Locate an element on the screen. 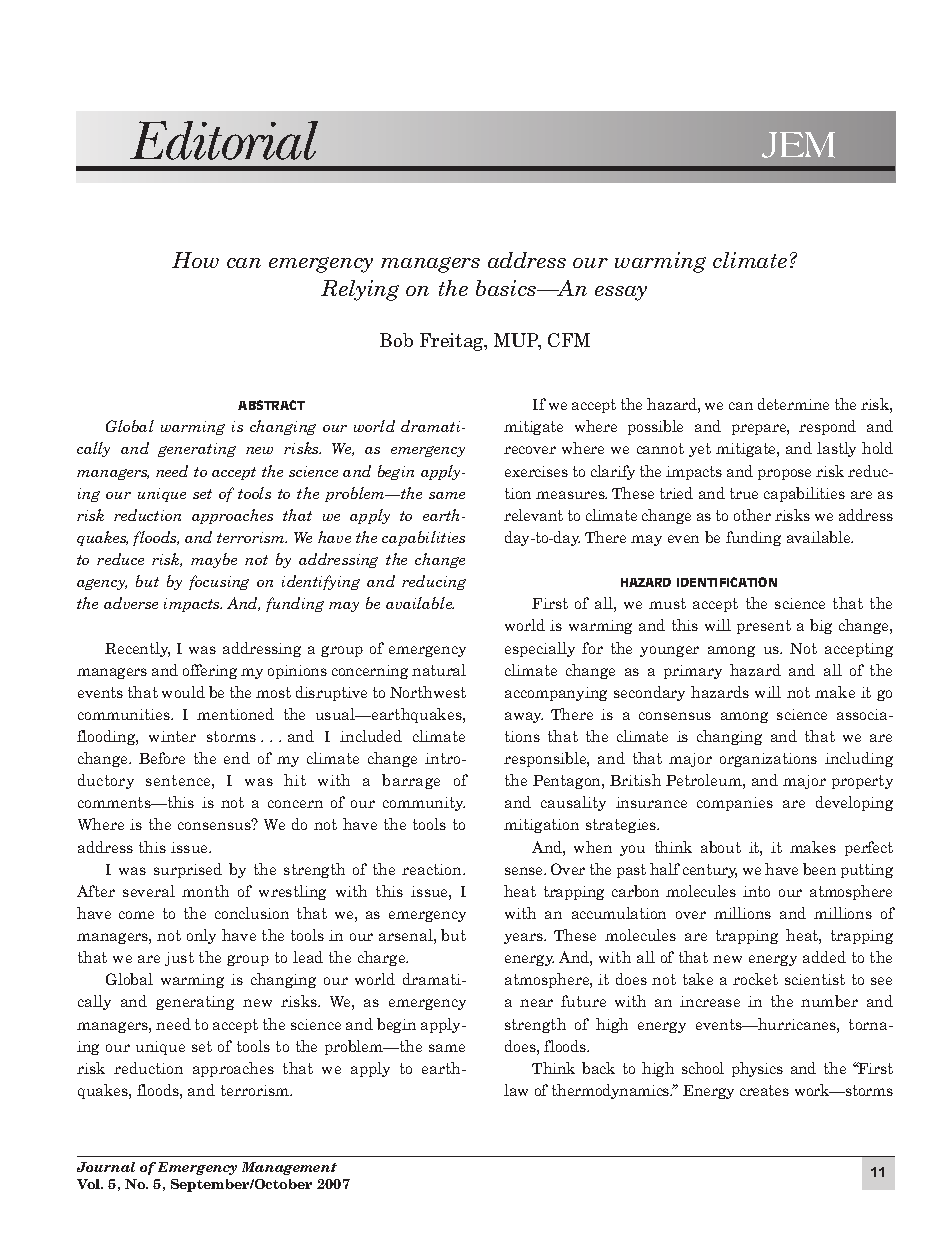  natural is located at coordinates (439, 670).
